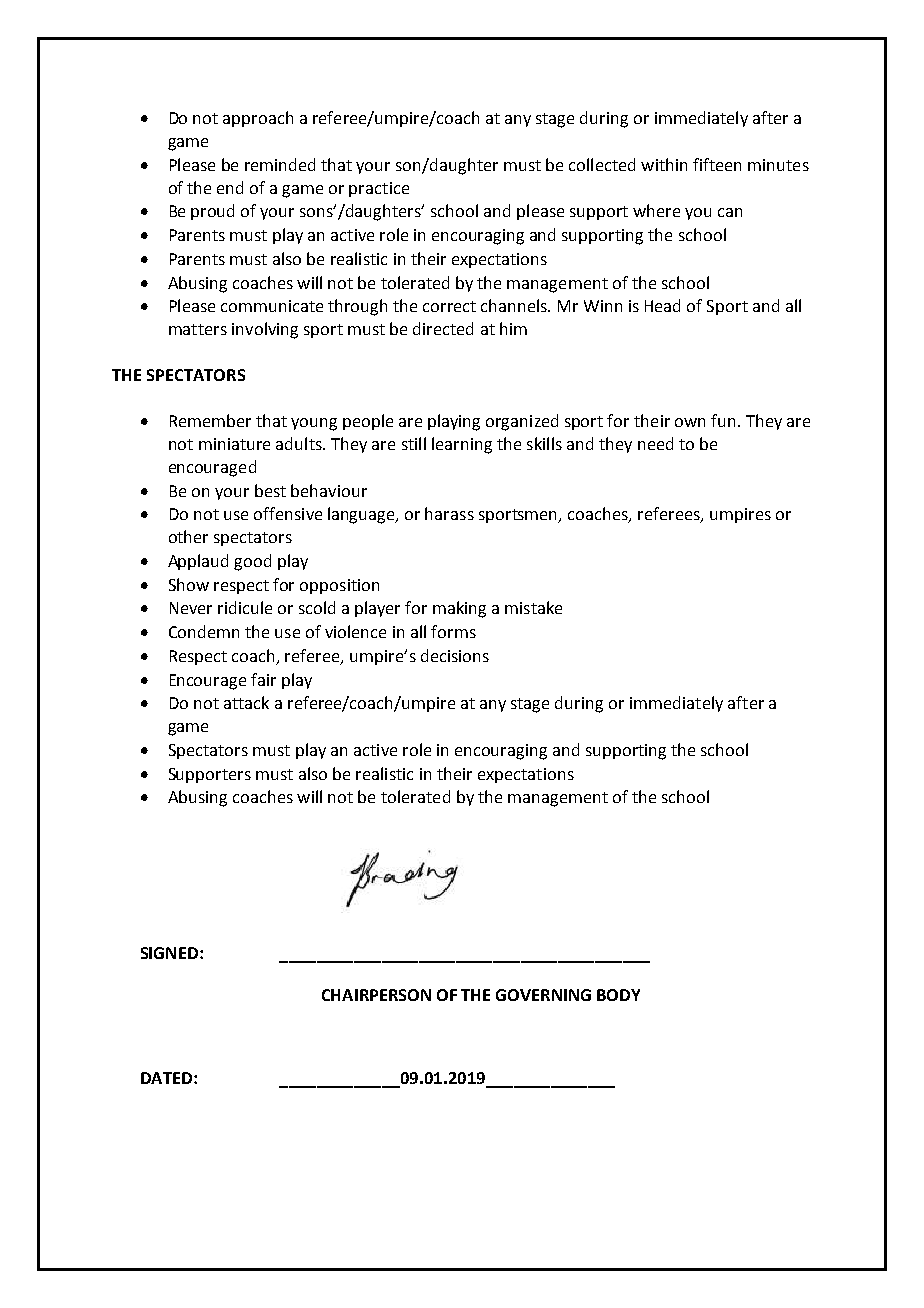  What do you see at coordinates (258, 119) in the screenshot?
I see `approach` at bounding box center [258, 119].
